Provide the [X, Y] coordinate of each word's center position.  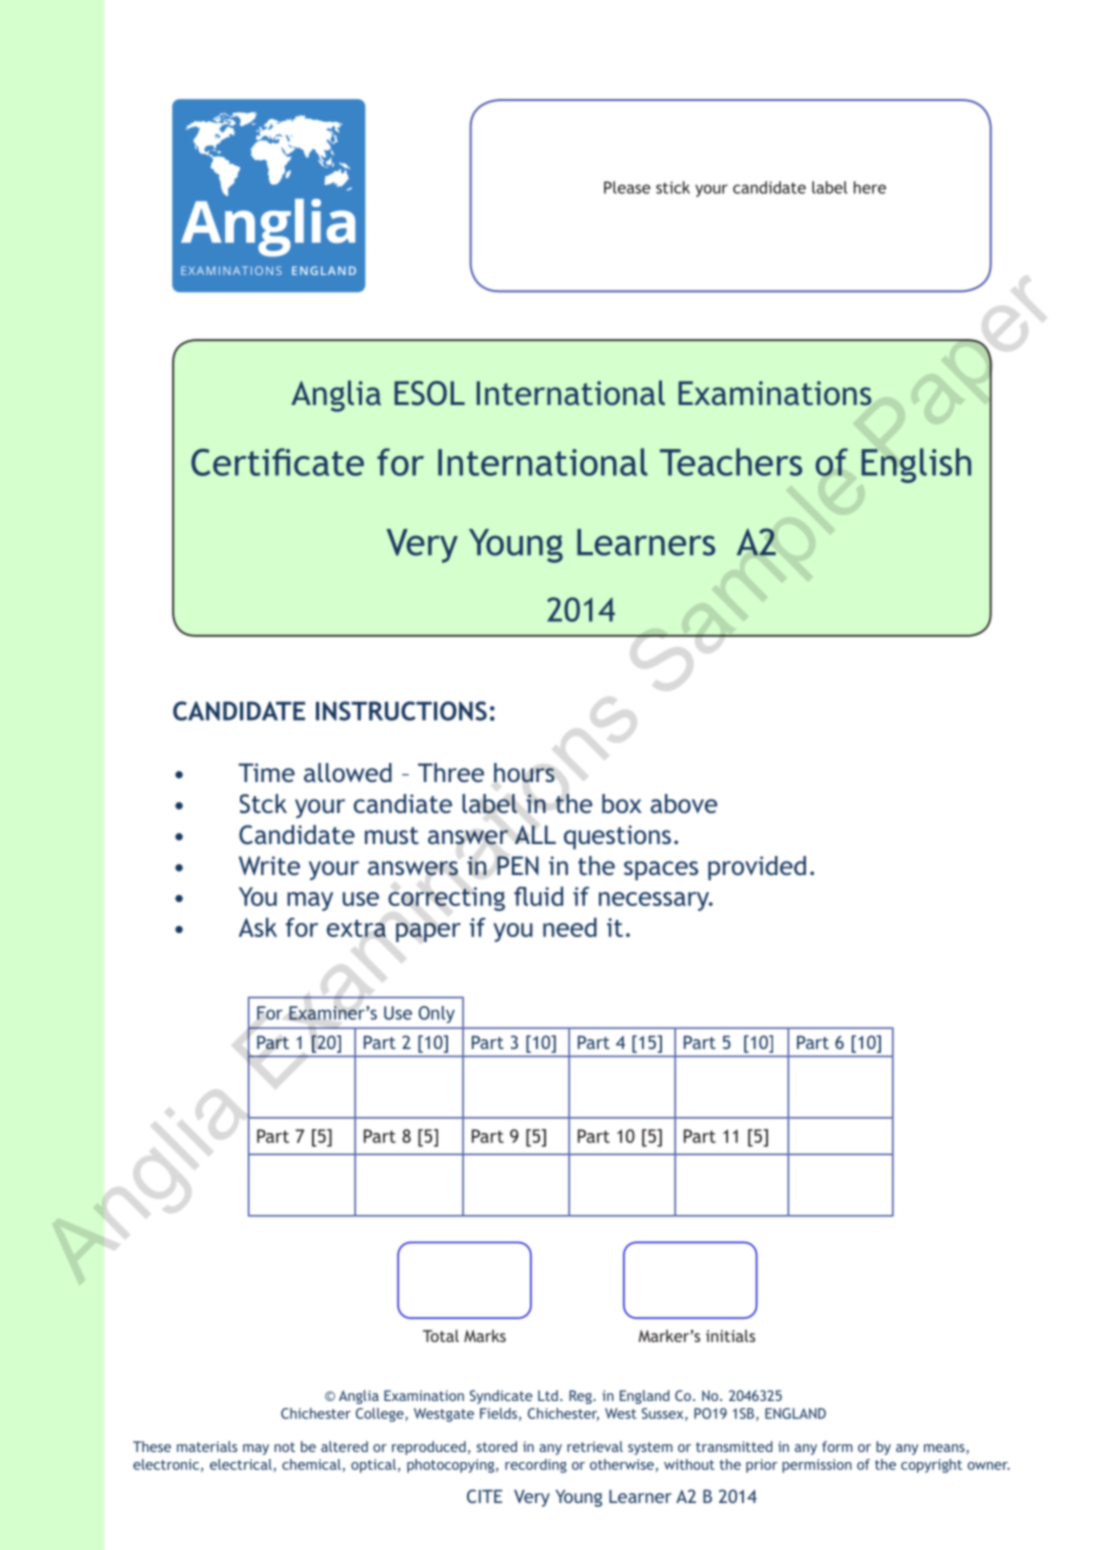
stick [673, 187]
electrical [241, 1464]
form [837, 1446]
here [870, 187]
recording [536, 1466]
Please [627, 187]
